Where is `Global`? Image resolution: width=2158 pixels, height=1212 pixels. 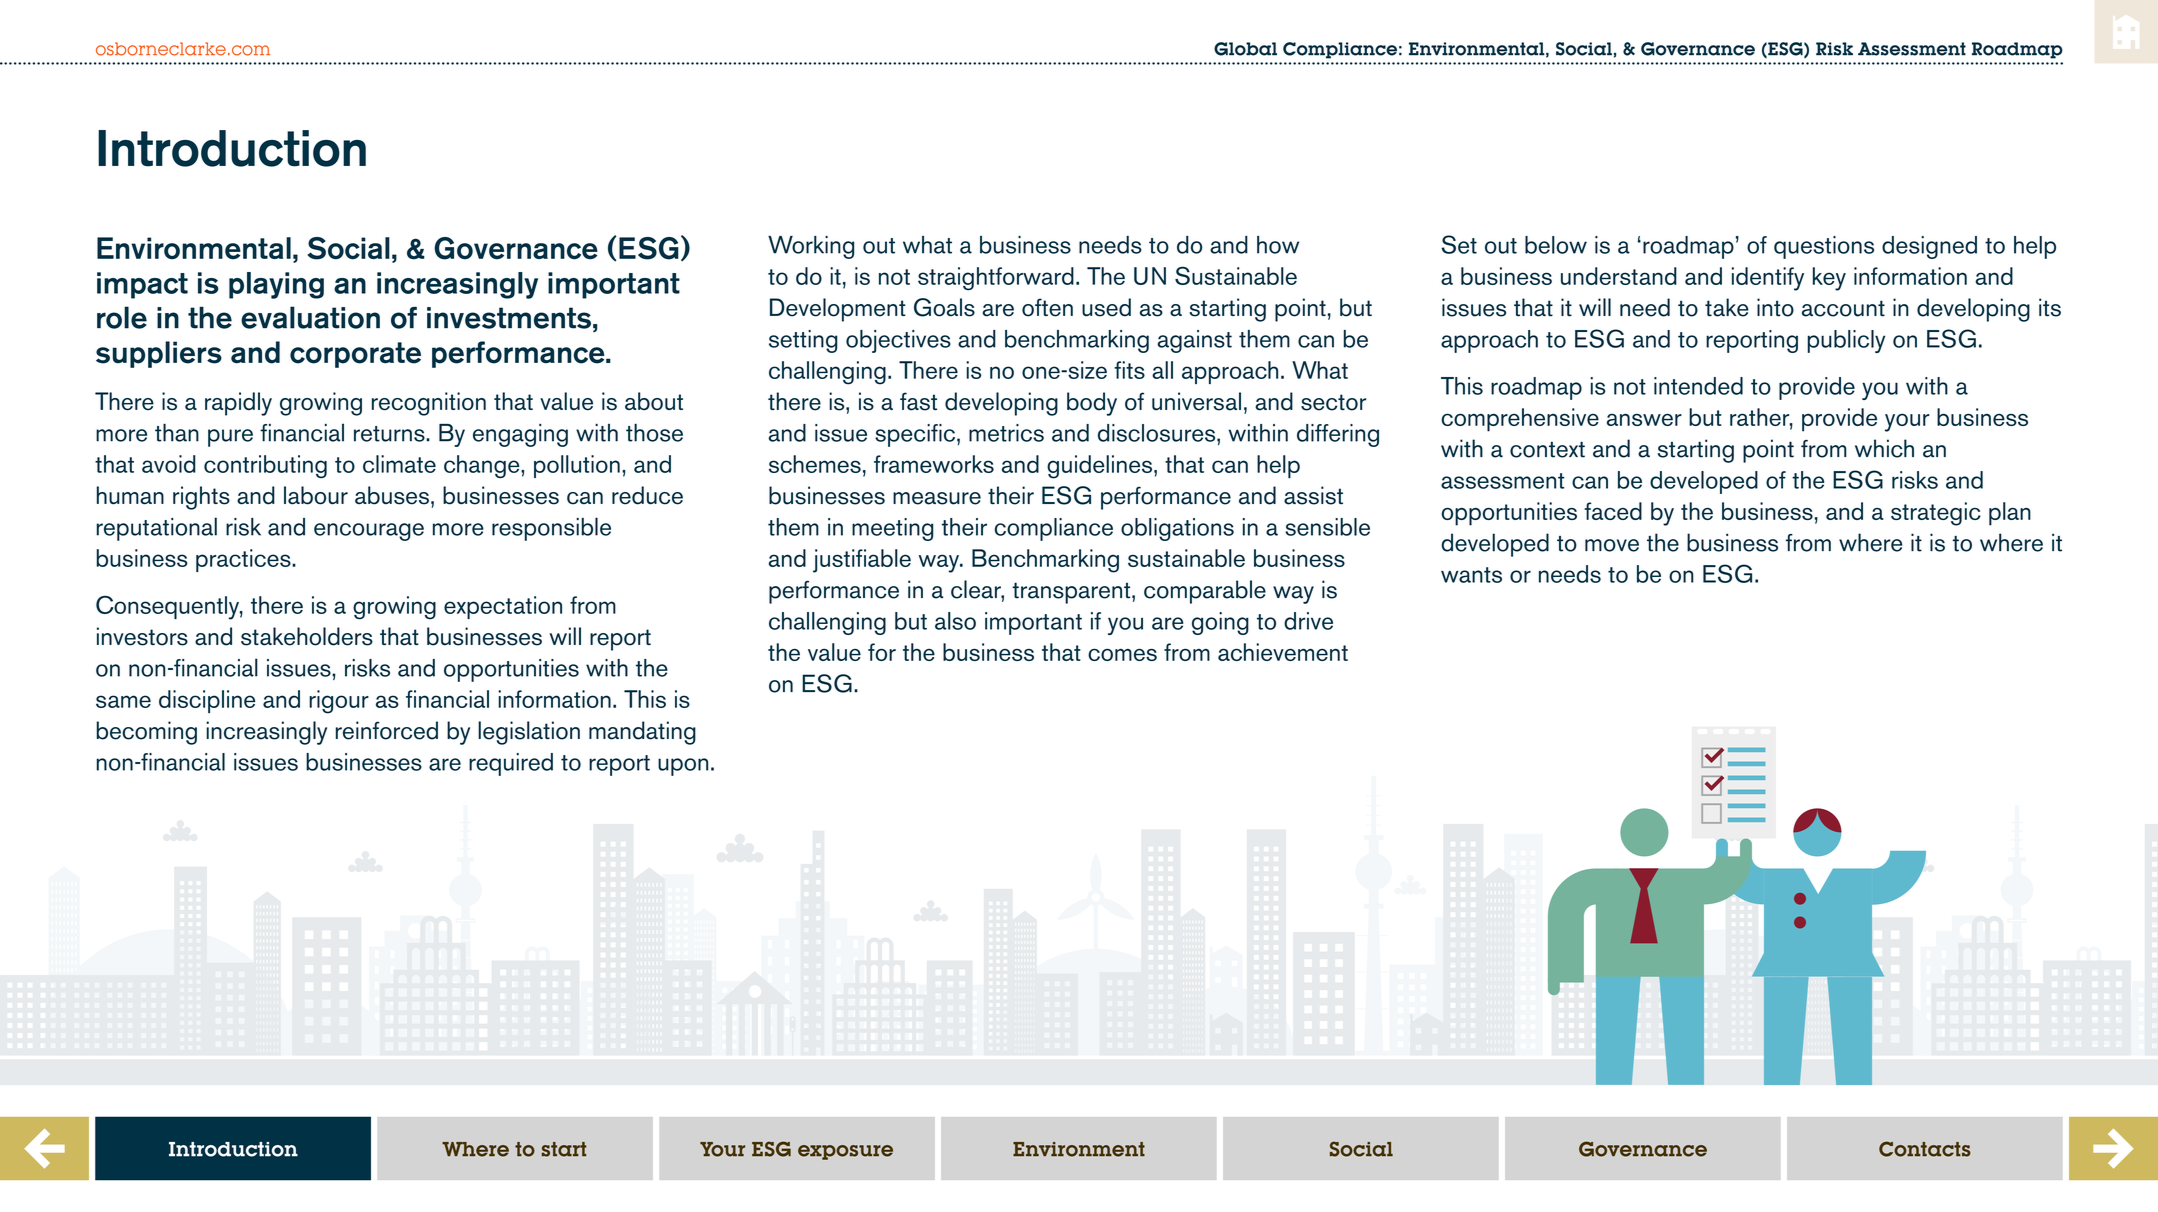
Global is located at coordinates (1245, 49).
